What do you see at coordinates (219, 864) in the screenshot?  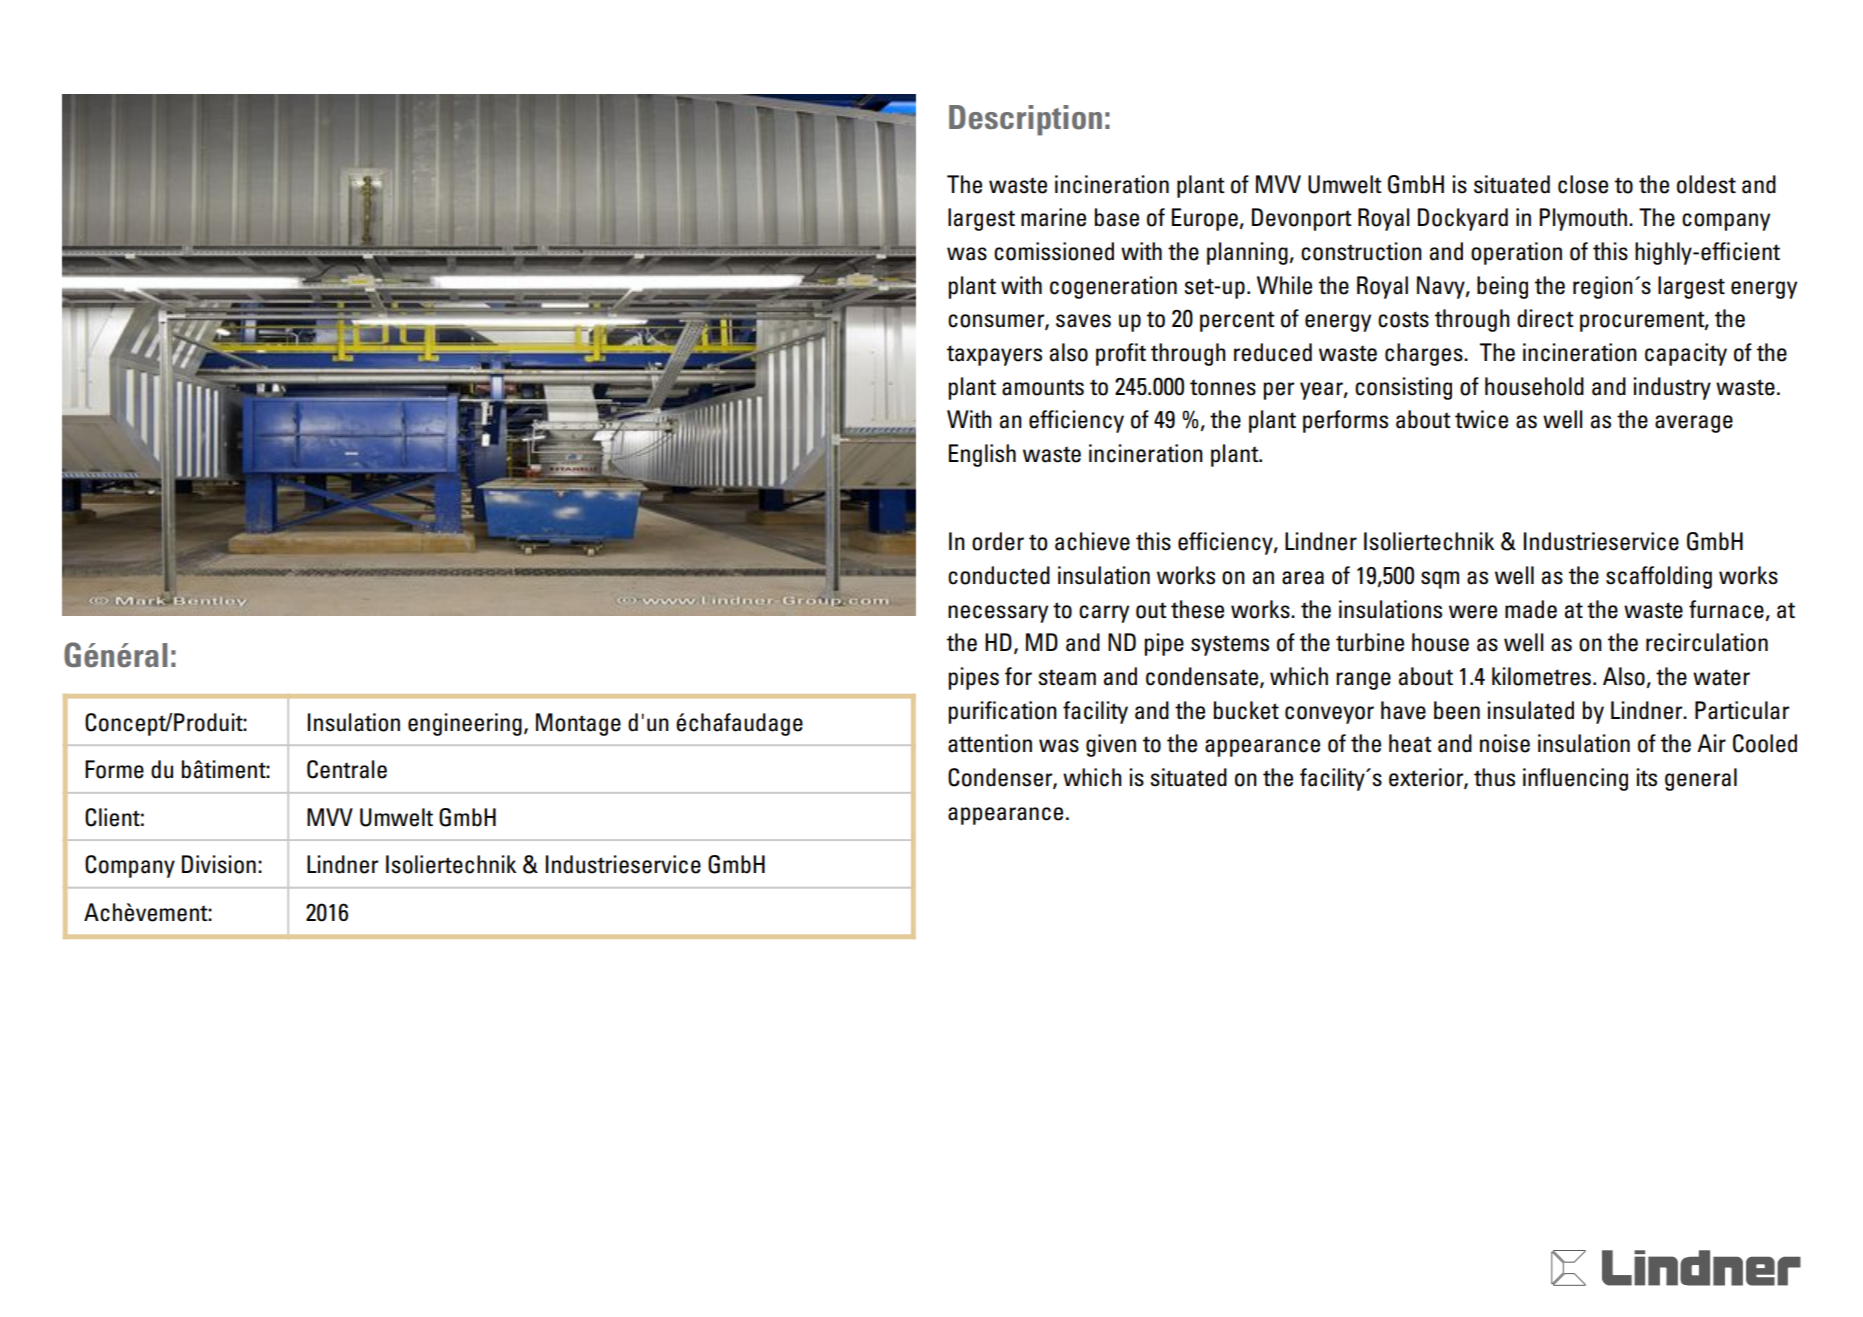 I see `Division` at bounding box center [219, 864].
